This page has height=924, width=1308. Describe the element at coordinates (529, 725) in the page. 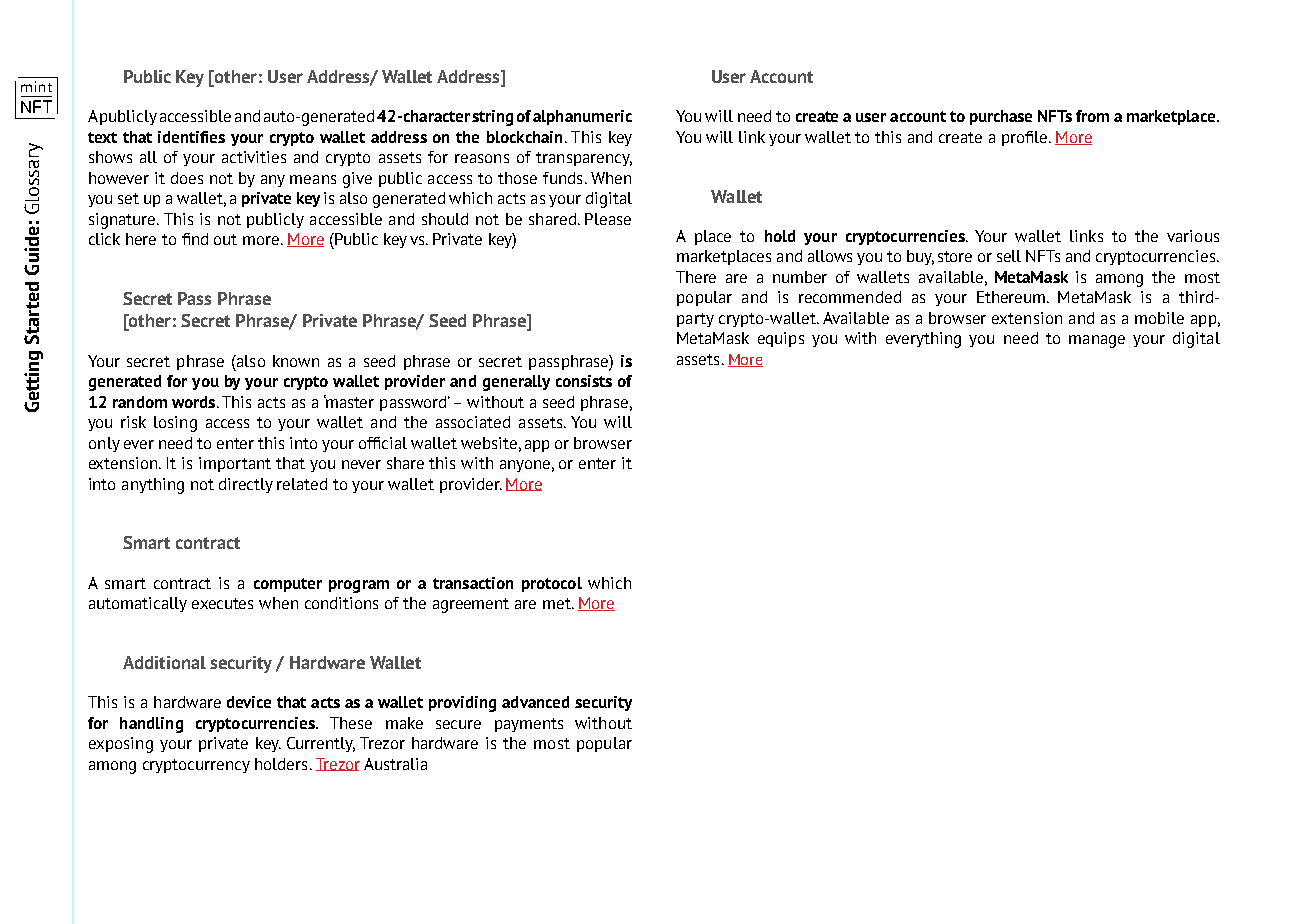

I see `payments` at that location.
